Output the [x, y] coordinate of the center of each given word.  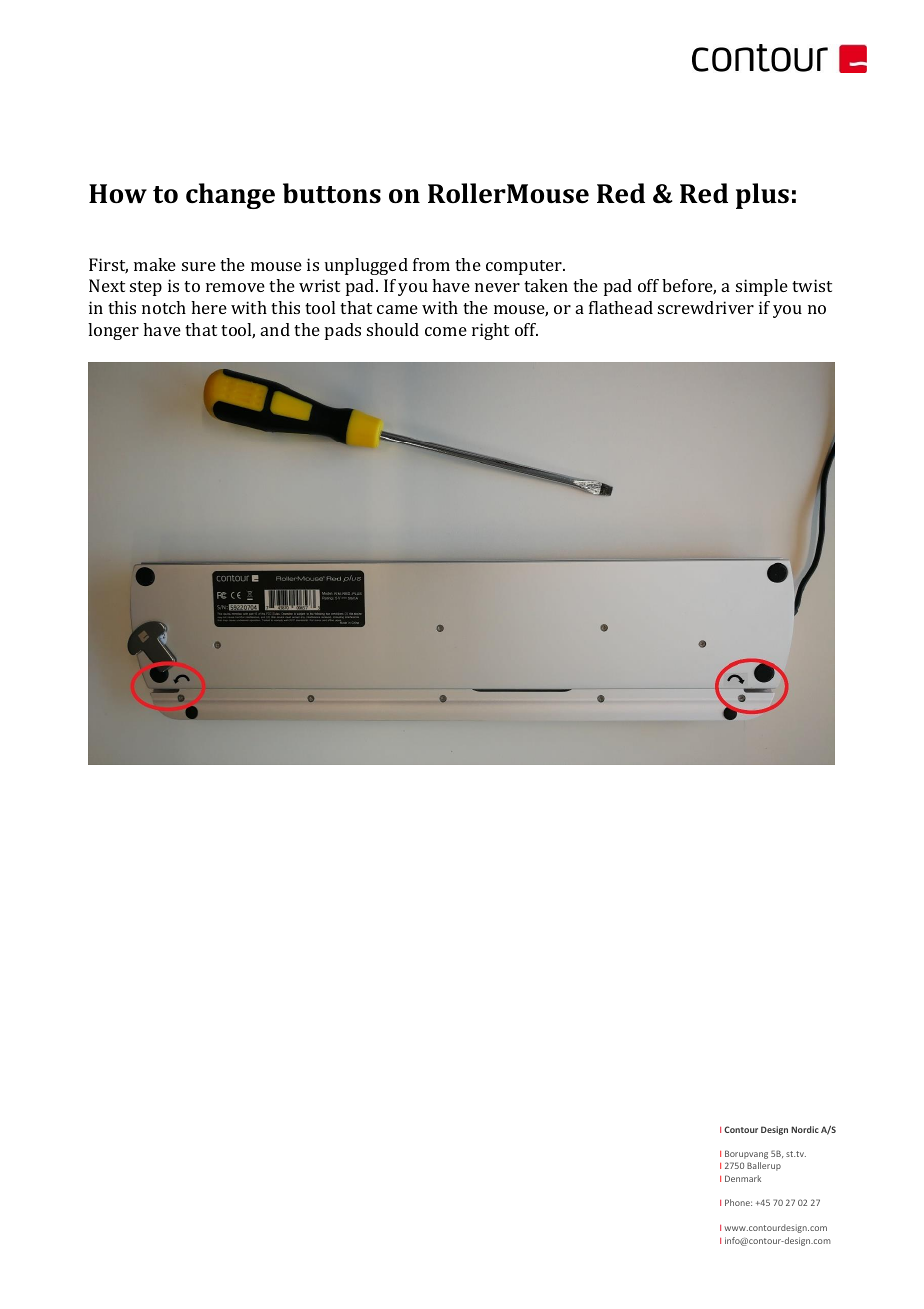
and [275, 329]
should [393, 329]
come [446, 331]
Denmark [743, 1178]
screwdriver [706, 307]
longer [113, 331]
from [431, 264]
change [230, 196]
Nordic [805, 1129]
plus [762, 196]
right [490, 331]
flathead [621, 307]
